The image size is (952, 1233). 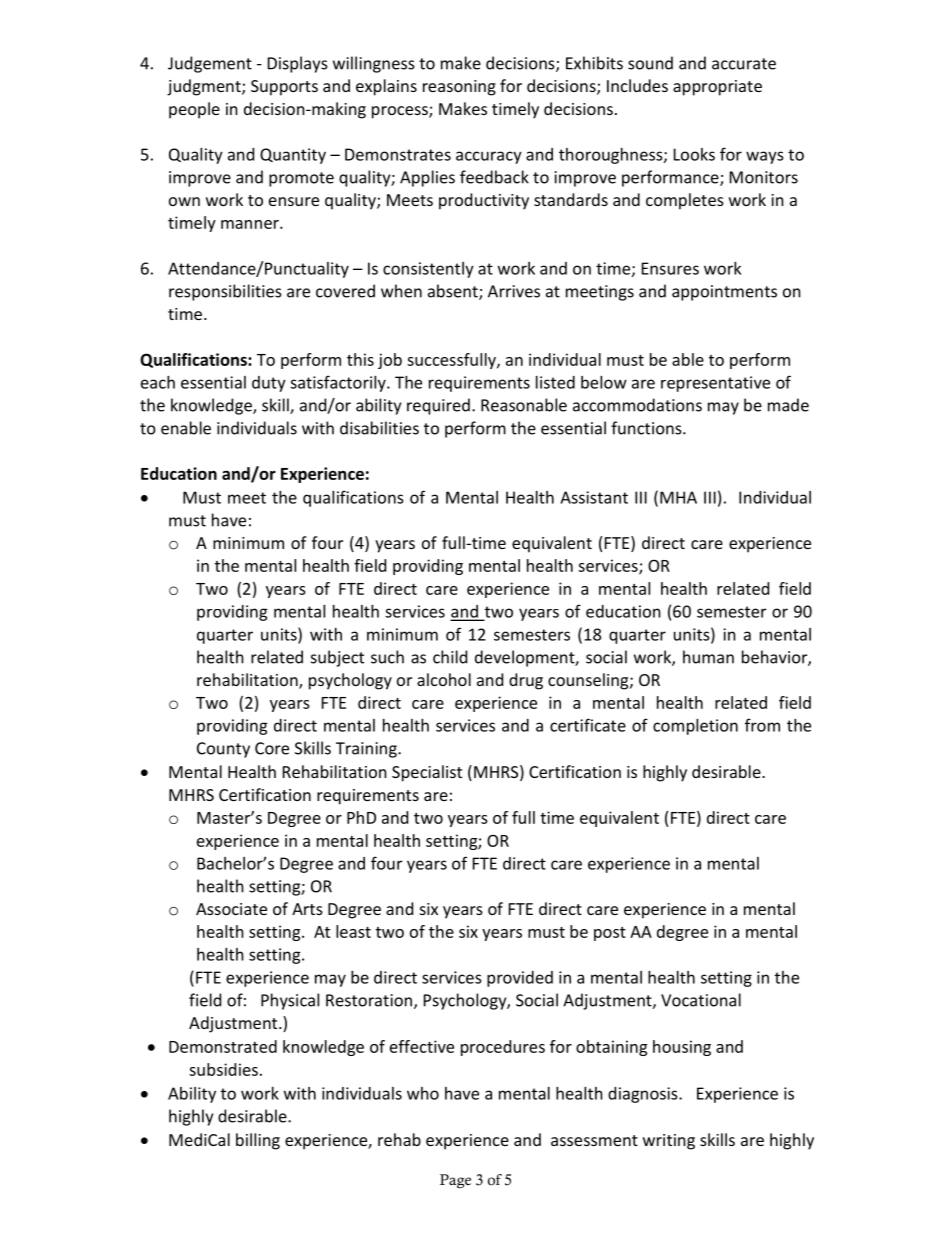 I want to click on human, so click(x=708, y=657).
